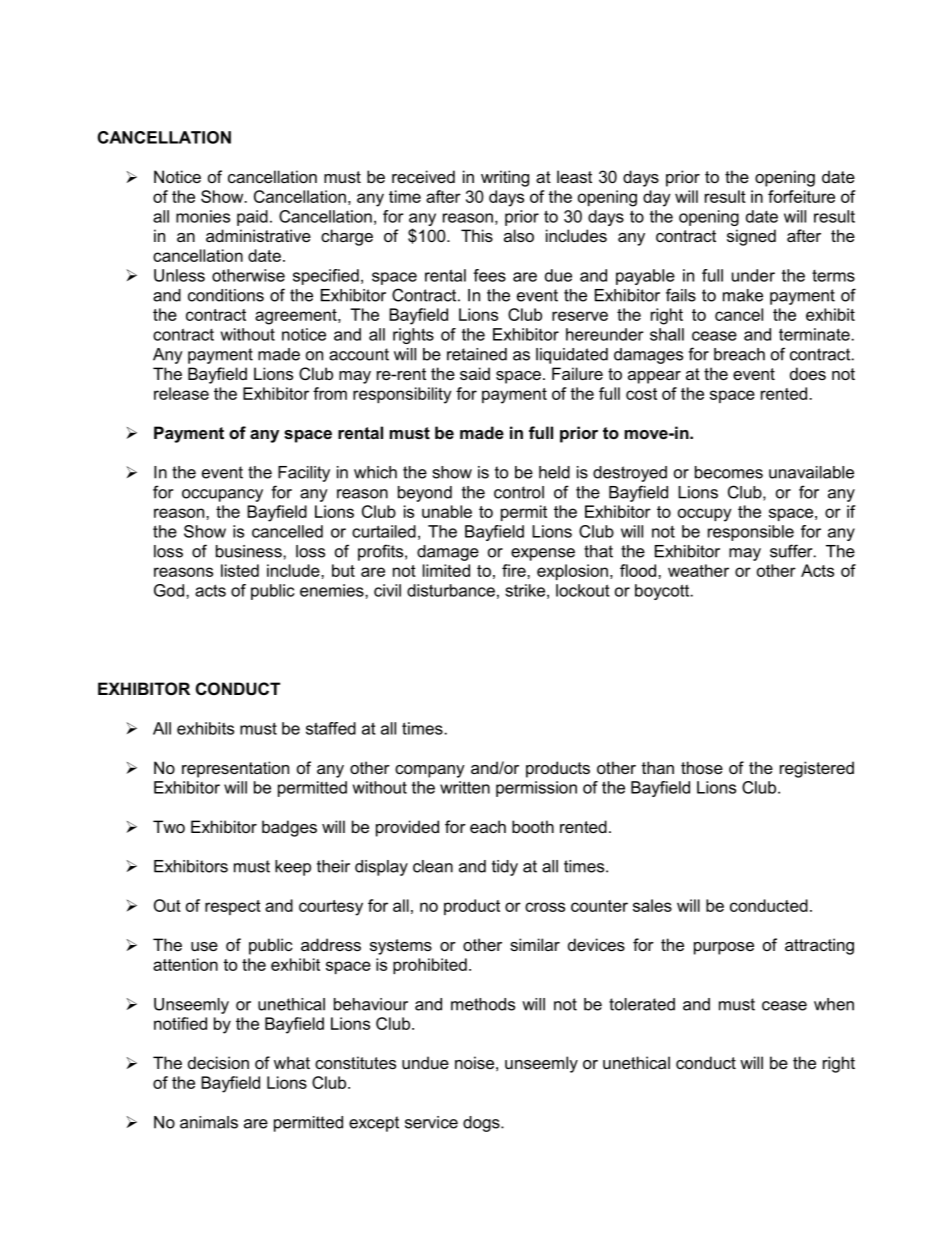 The image size is (952, 1233). What do you see at coordinates (519, 492) in the image?
I see `control` at bounding box center [519, 492].
